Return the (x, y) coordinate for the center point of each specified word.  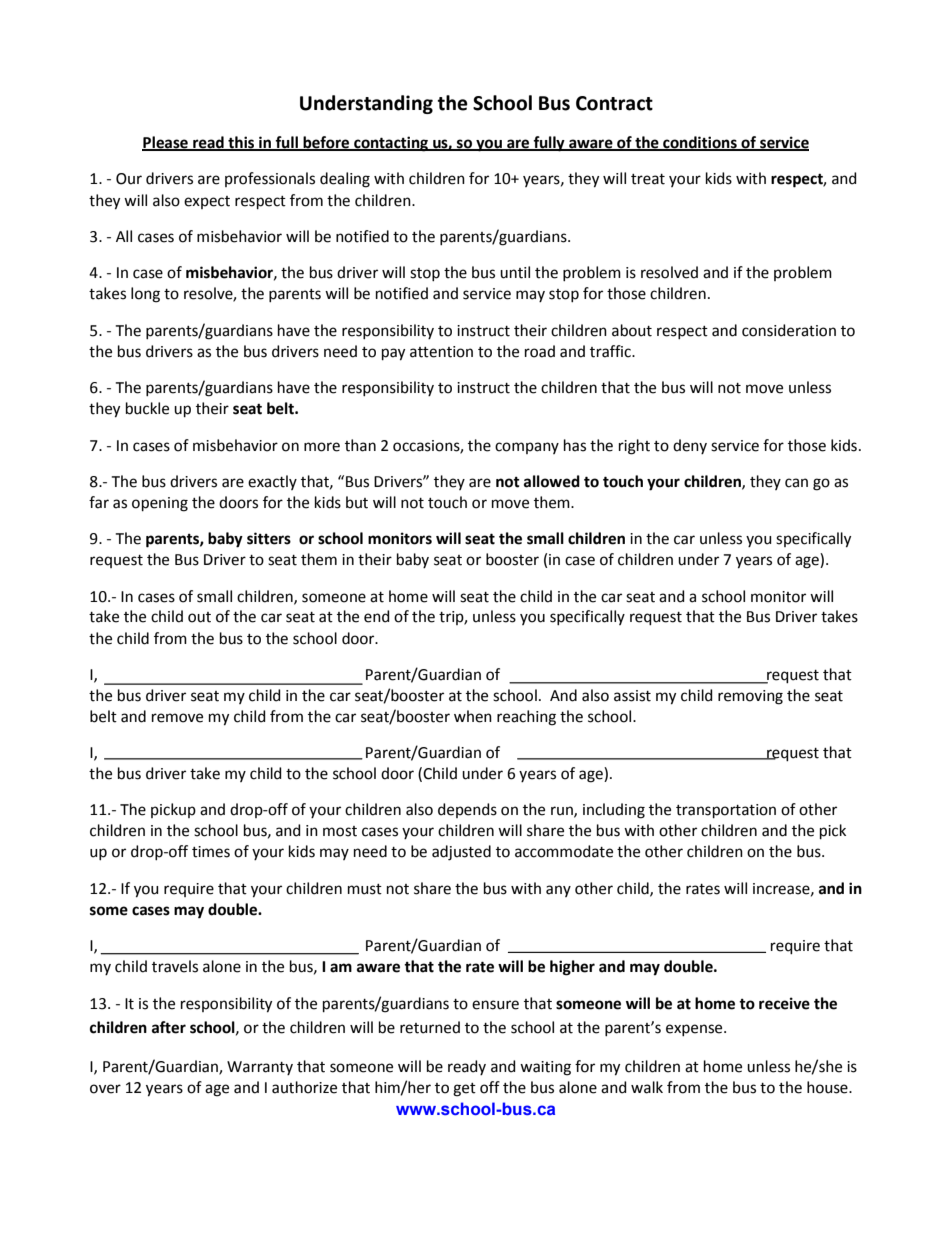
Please (166, 143)
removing (750, 697)
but (357, 502)
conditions (700, 143)
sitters (269, 538)
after (169, 1027)
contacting (391, 144)
